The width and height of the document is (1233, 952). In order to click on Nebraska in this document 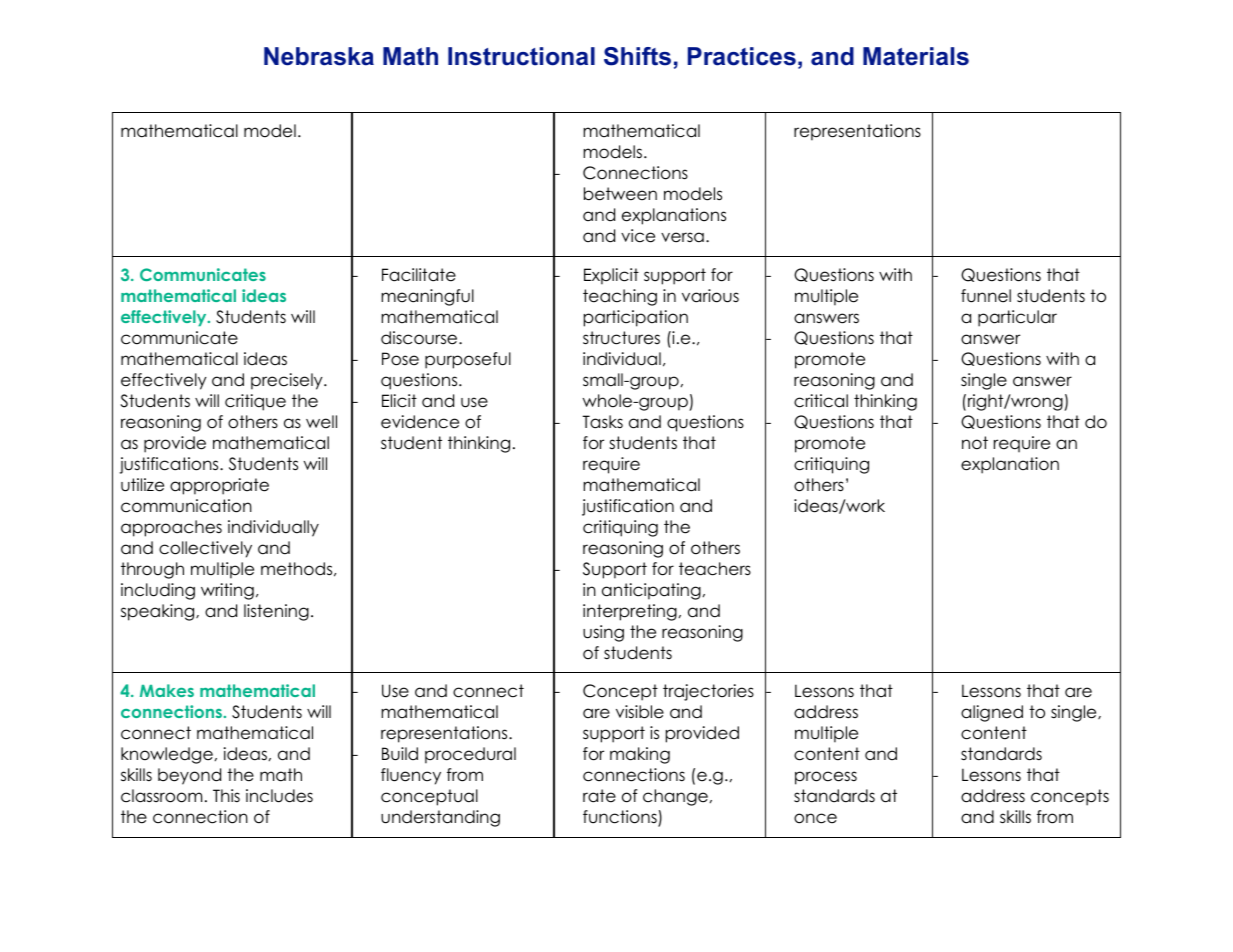, I will do `click(319, 56)`.
